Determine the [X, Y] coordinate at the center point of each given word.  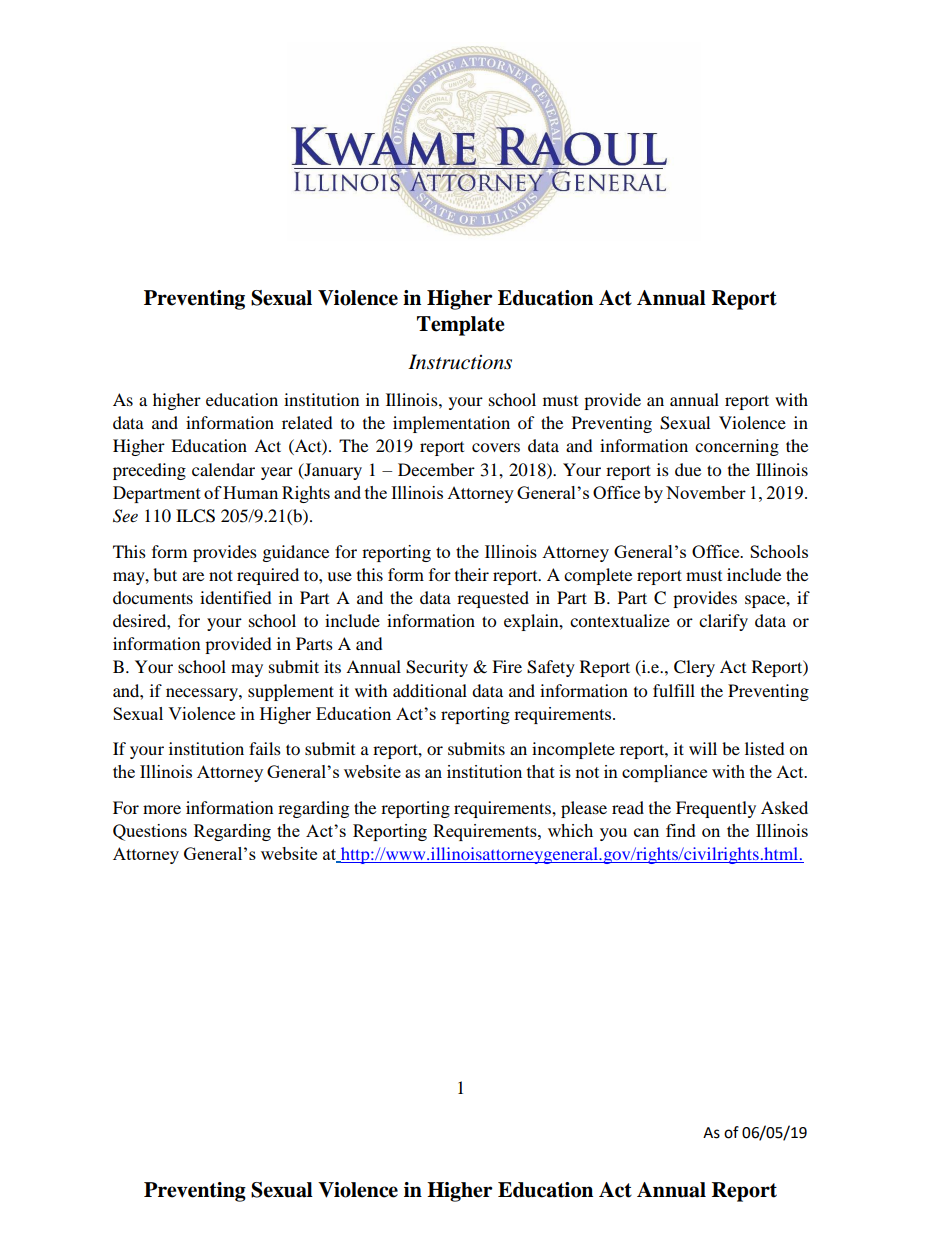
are [193, 576]
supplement [291, 692]
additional [430, 690]
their [472, 574]
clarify [723, 622]
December [436, 469]
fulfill [674, 690]
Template [461, 326]
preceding [149, 471]
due [688, 469]
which [570, 830]
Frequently [716, 809]
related [307, 422]
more [162, 809]
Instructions [460, 362]
